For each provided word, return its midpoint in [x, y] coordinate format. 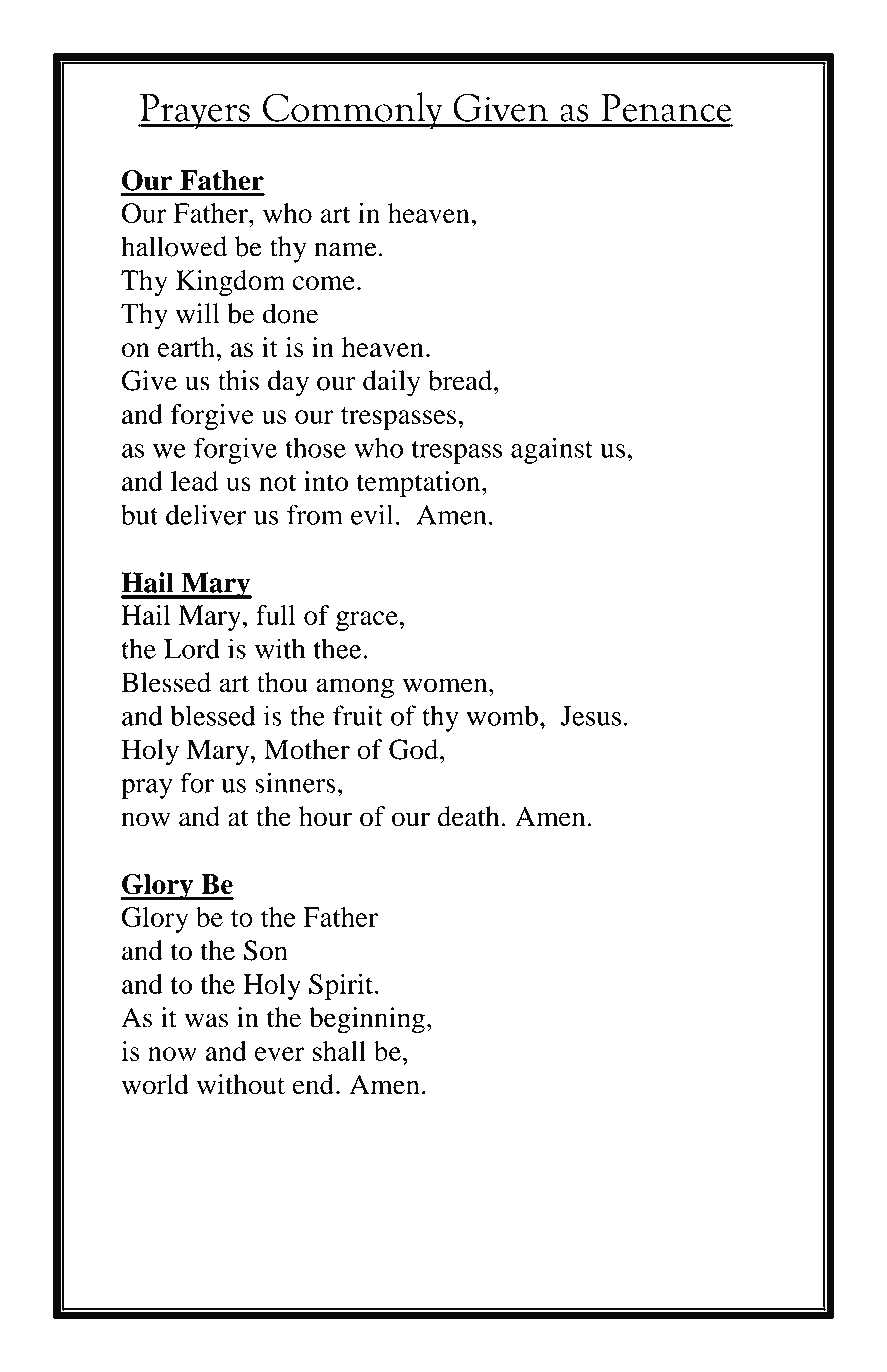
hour [325, 816]
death [468, 816]
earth [186, 347]
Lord [192, 648]
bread [461, 380]
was [206, 1020]
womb [502, 715]
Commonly [353, 110]
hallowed [174, 246]
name [345, 249]
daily [391, 383]
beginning [367, 1020]
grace [367, 621]
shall [339, 1051]
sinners [295, 782]
